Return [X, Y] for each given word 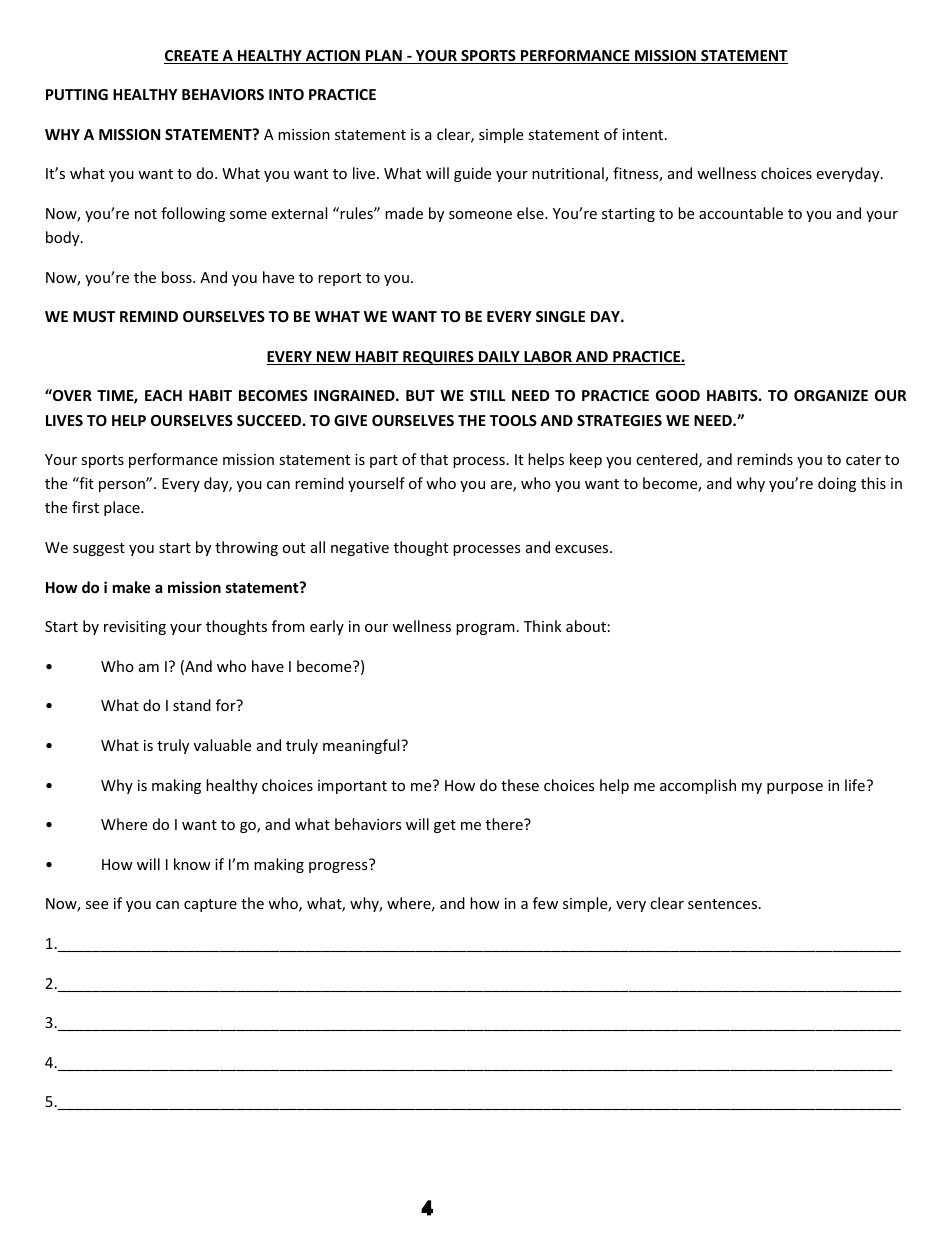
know [192, 864]
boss [178, 277]
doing [837, 484]
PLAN [384, 57]
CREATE [192, 57]
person [123, 486]
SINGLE [560, 316]
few [545, 903]
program [485, 629]
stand [192, 705]
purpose [795, 788]
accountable [741, 213]
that [434, 459]
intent [644, 134]
